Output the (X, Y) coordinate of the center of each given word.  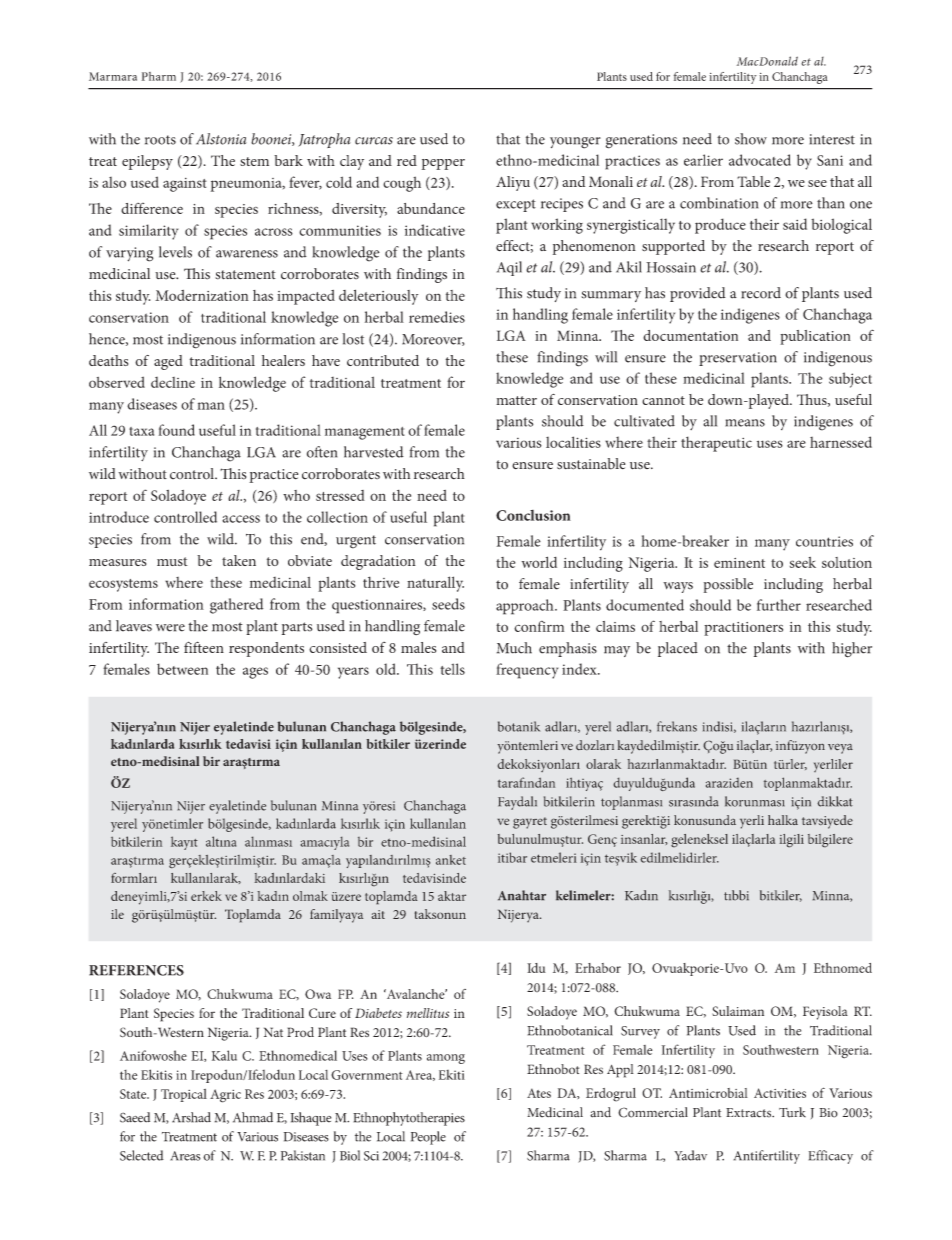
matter (516, 400)
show (751, 139)
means (745, 423)
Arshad (191, 1117)
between (182, 669)
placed (678, 649)
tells (452, 669)
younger (575, 143)
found (177, 430)
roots (160, 140)
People (428, 1138)
